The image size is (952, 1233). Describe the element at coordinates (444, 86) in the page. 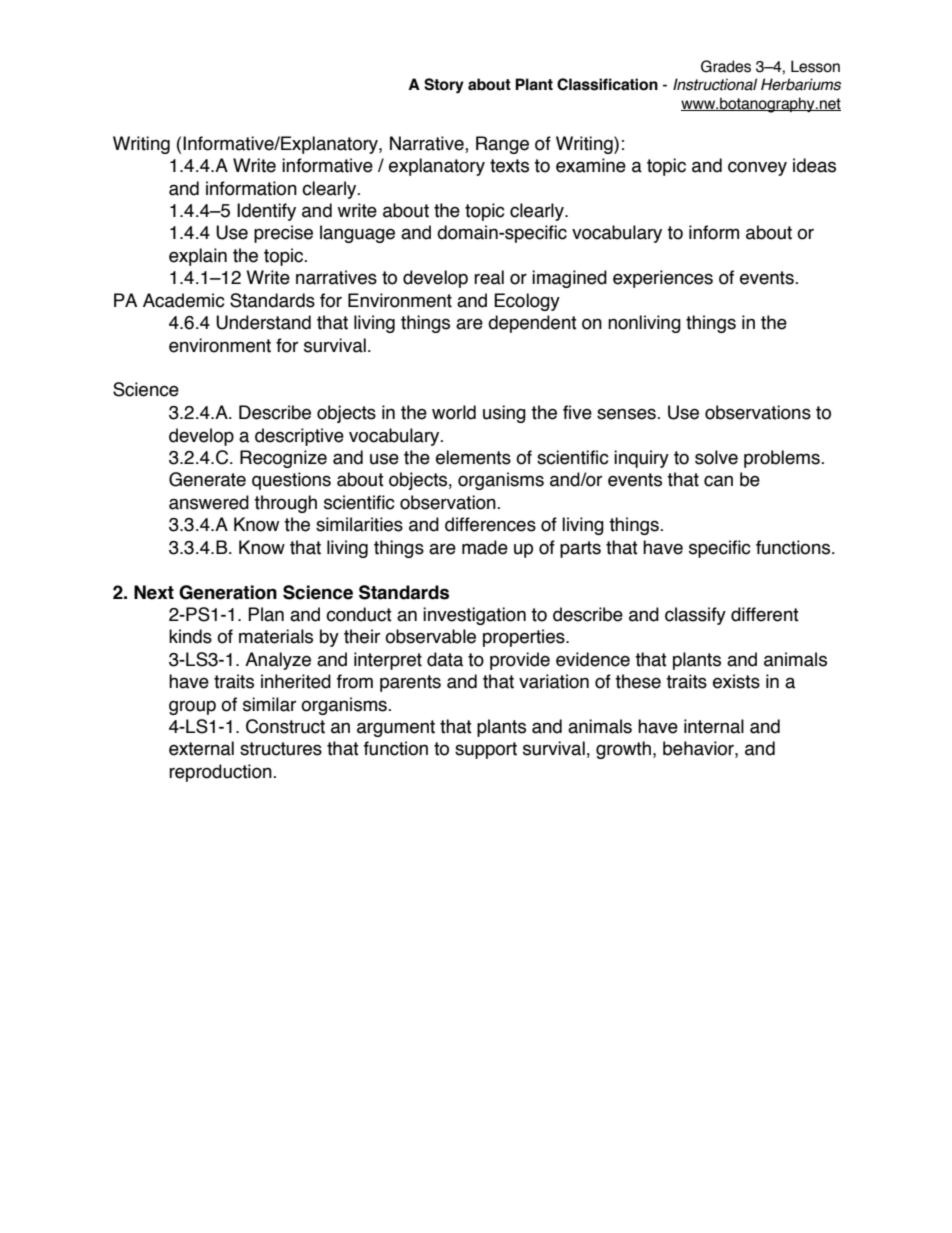

I see `Story` at that location.
